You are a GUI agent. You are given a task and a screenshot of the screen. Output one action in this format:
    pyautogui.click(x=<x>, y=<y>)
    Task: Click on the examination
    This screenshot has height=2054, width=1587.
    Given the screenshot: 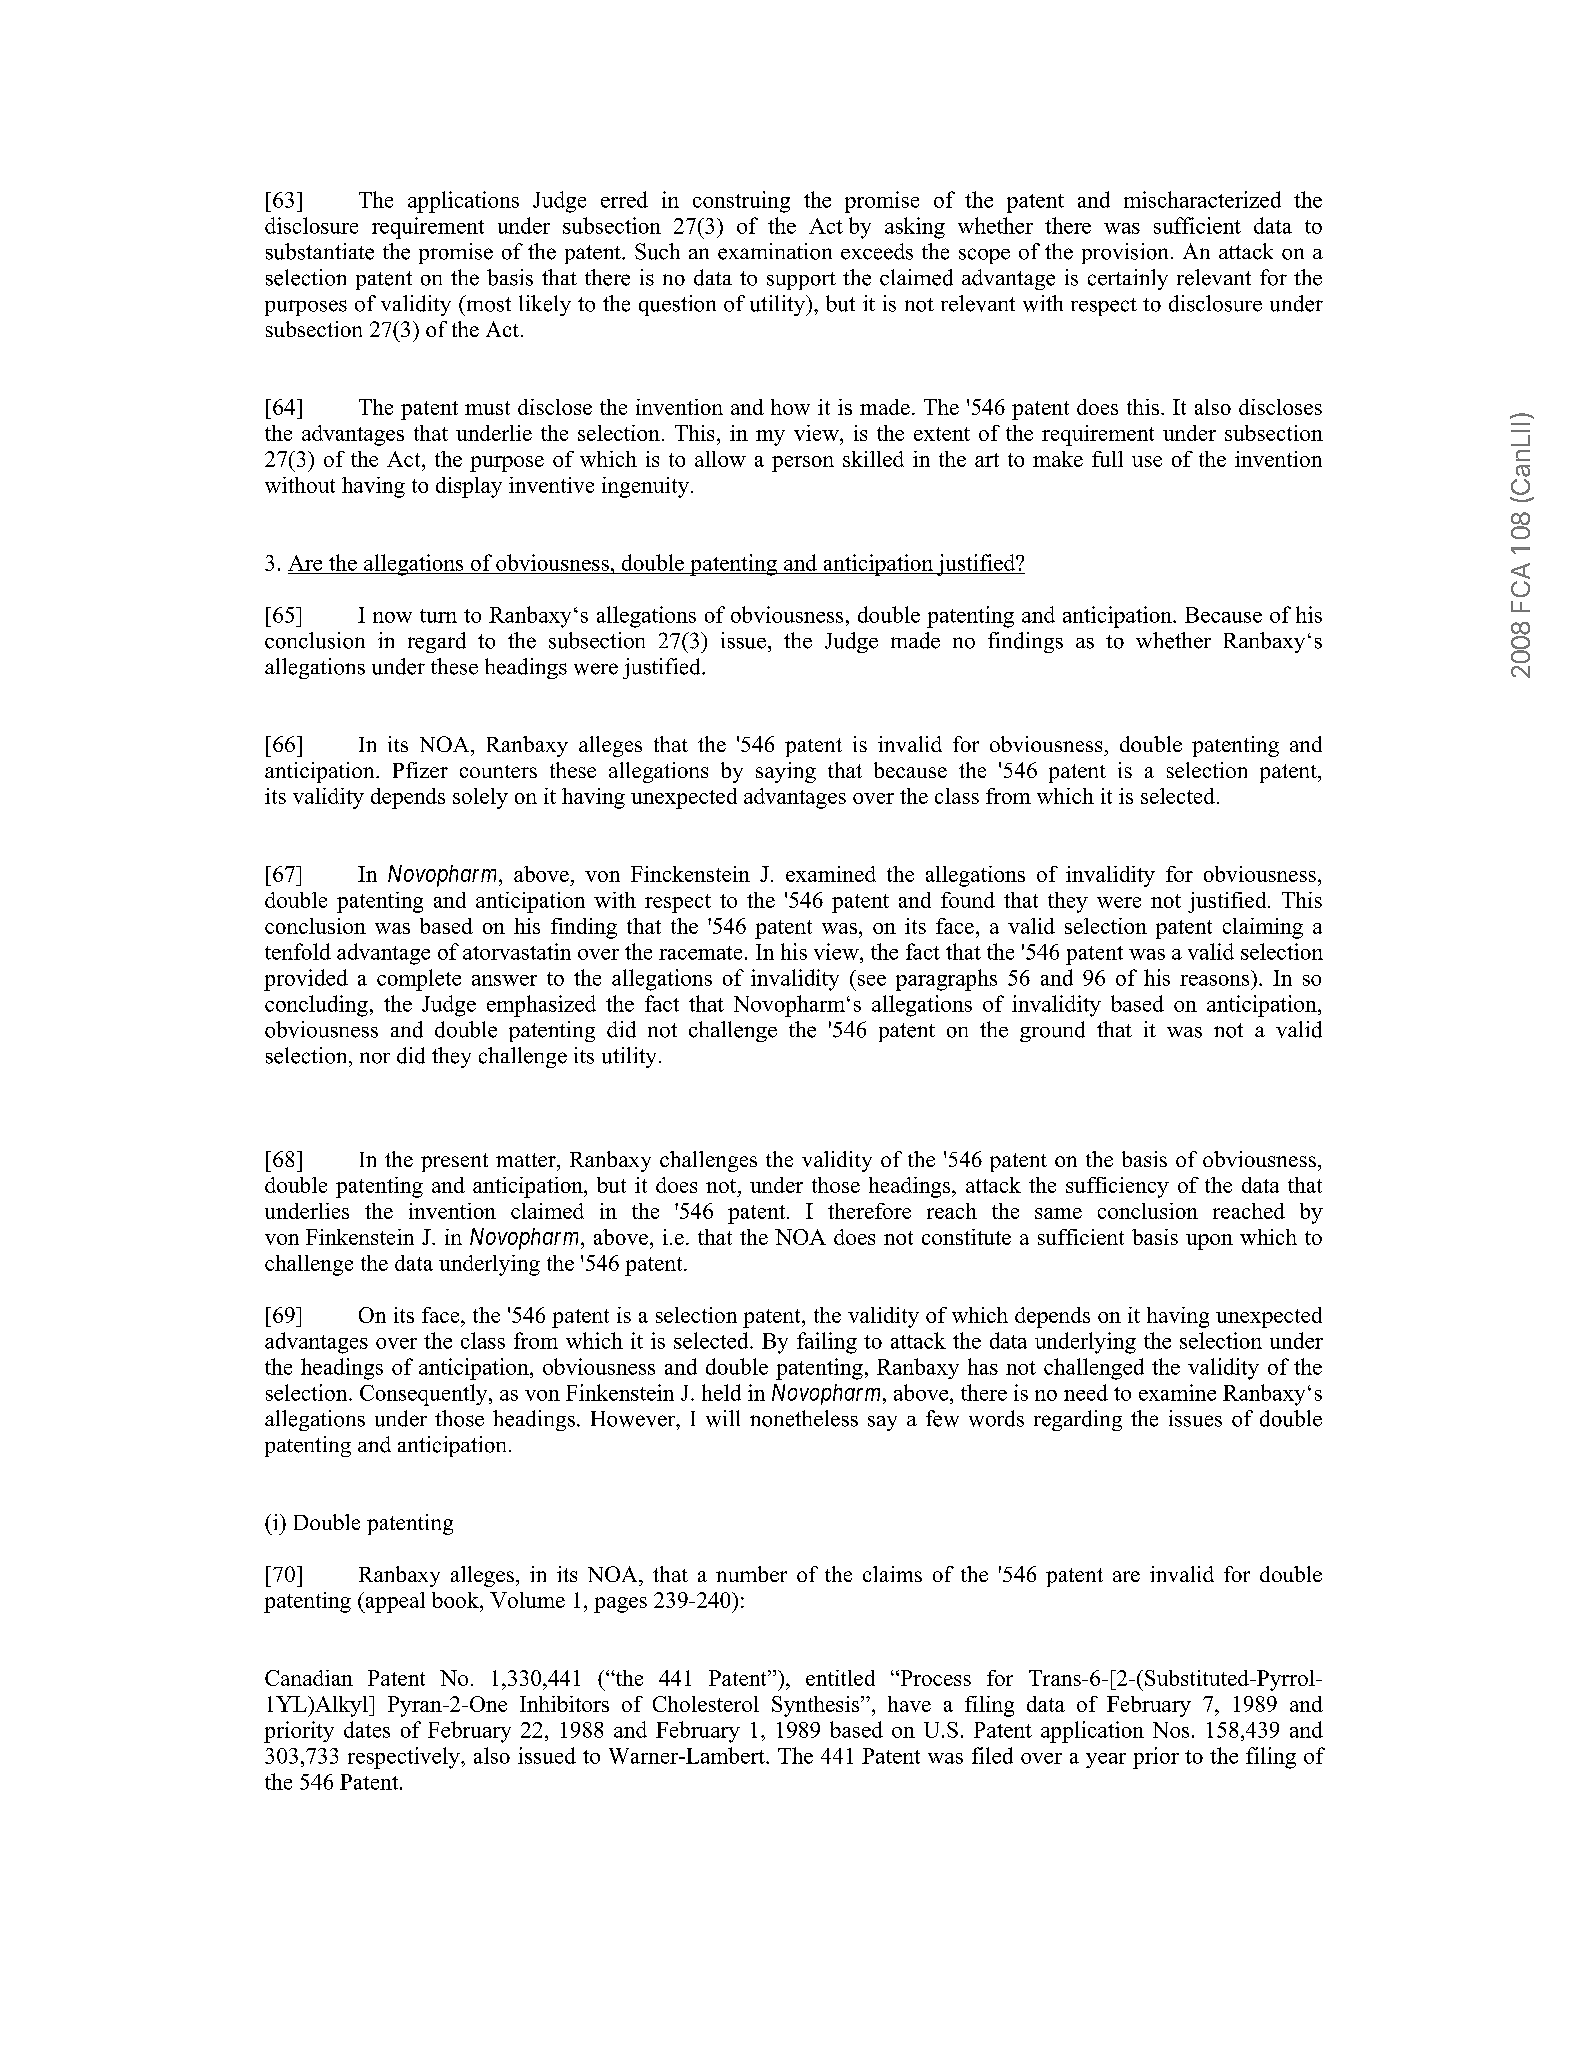 What is the action you would take?
    pyautogui.click(x=775, y=251)
